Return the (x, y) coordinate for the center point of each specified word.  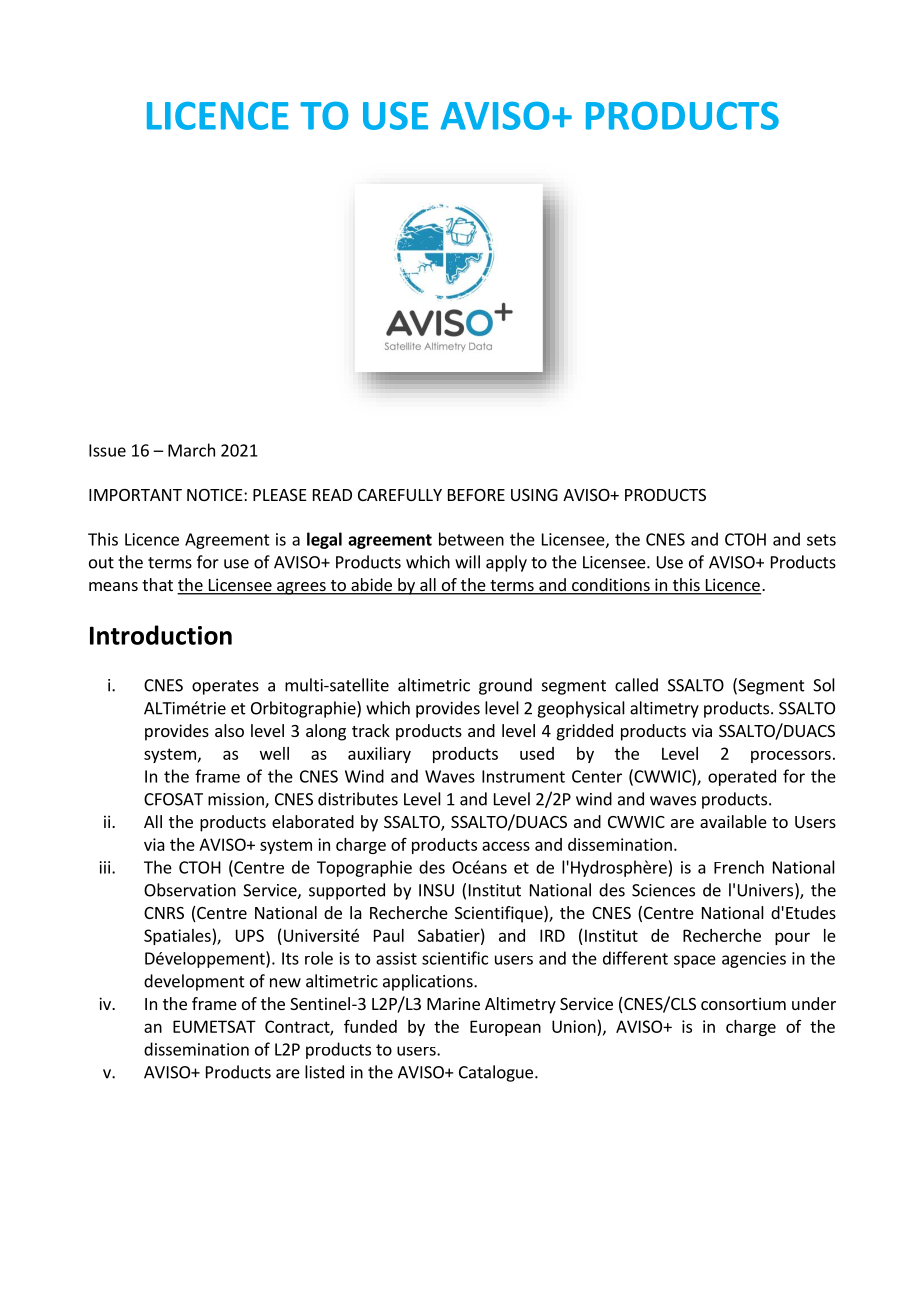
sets (821, 540)
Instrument (523, 776)
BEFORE (476, 495)
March (191, 450)
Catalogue (496, 1073)
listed (324, 1072)
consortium (743, 1003)
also (229, 730)
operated (742, 777)
